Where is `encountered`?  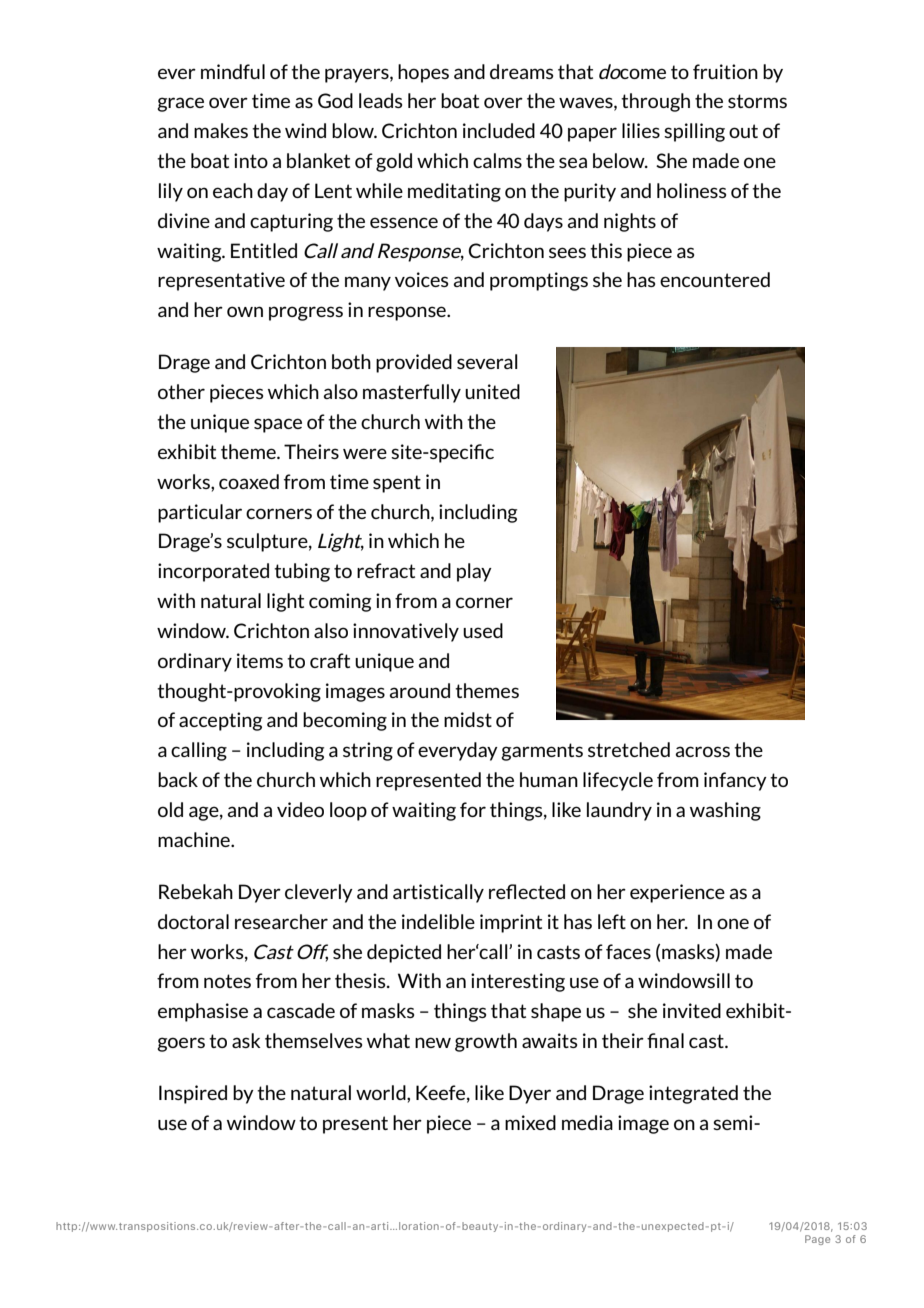 encountered is located at coordinates (715, 279).
